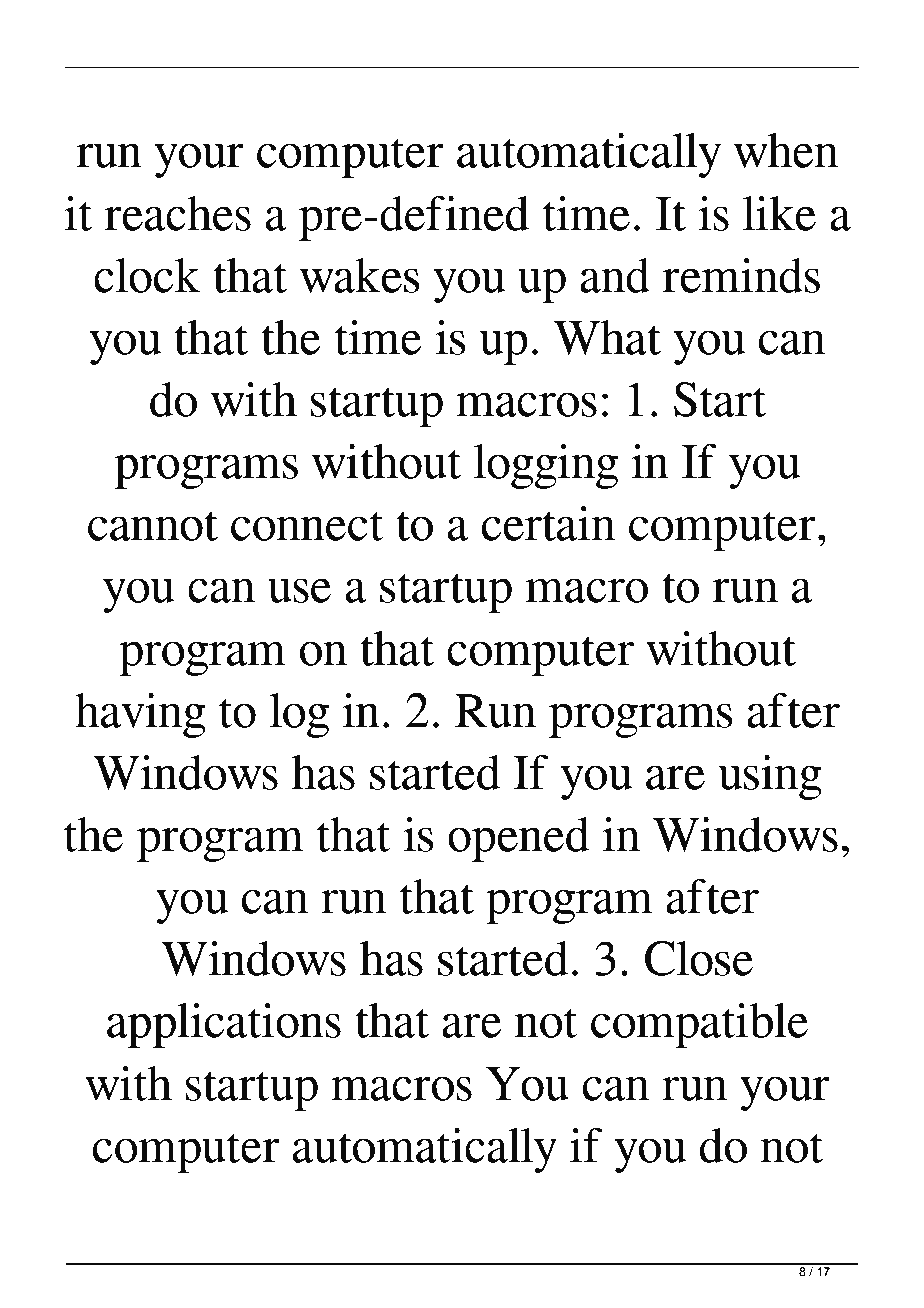  I want to click on clock, so click(147, 275).
